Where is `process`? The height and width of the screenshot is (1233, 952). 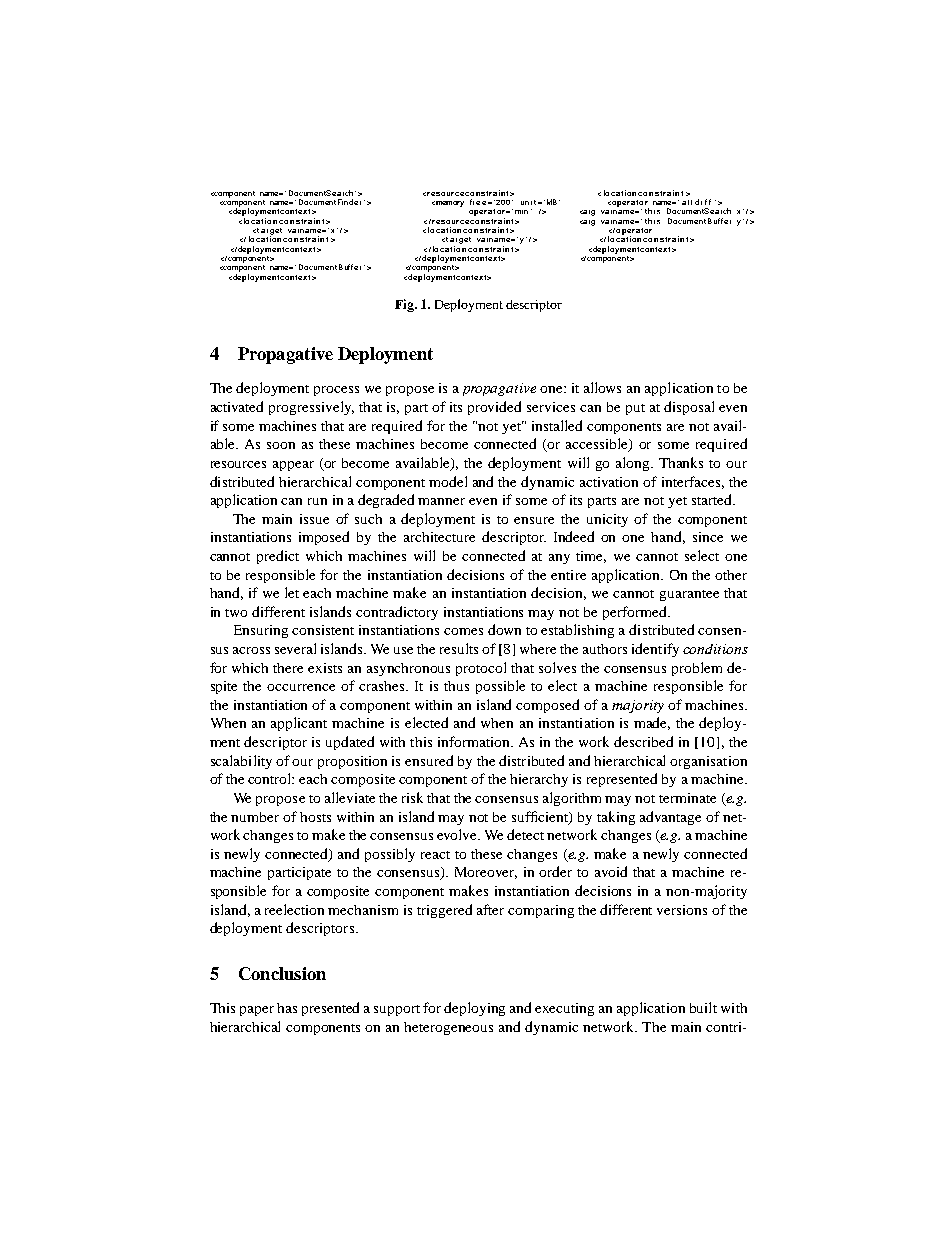
process is located at coordinates (336, 391).
